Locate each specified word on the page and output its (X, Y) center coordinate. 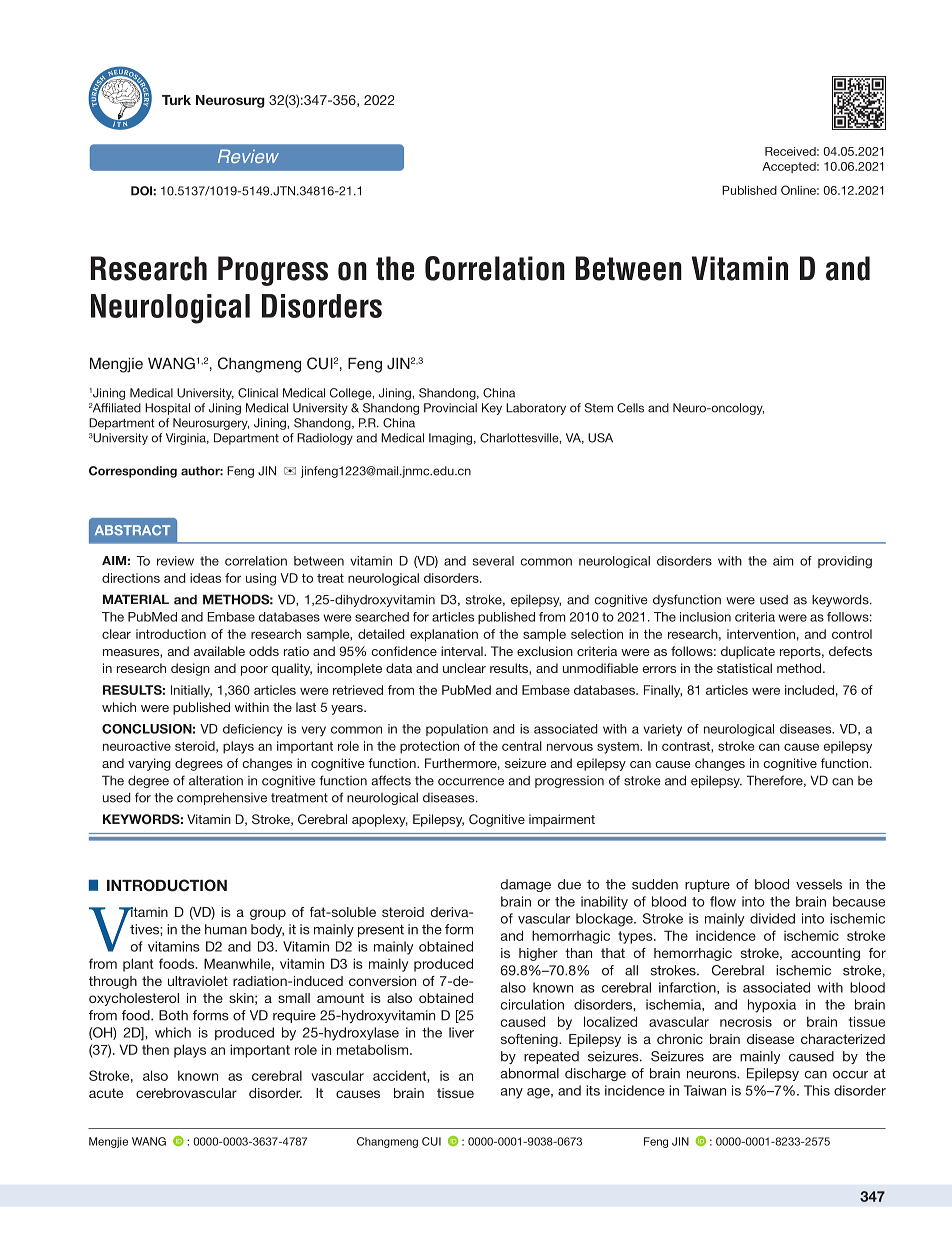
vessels (819, 884)
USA (600, 438)
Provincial (450, 408)
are (722, 1058)
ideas (205, 578)
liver (461, 1032)
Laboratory (536, 409)
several (493, 561)
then (155, 1049)
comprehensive (222, 798)
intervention (761, 634)
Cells (630, 408)
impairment (562, 820)
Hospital (167, 409)
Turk (176, 100)
